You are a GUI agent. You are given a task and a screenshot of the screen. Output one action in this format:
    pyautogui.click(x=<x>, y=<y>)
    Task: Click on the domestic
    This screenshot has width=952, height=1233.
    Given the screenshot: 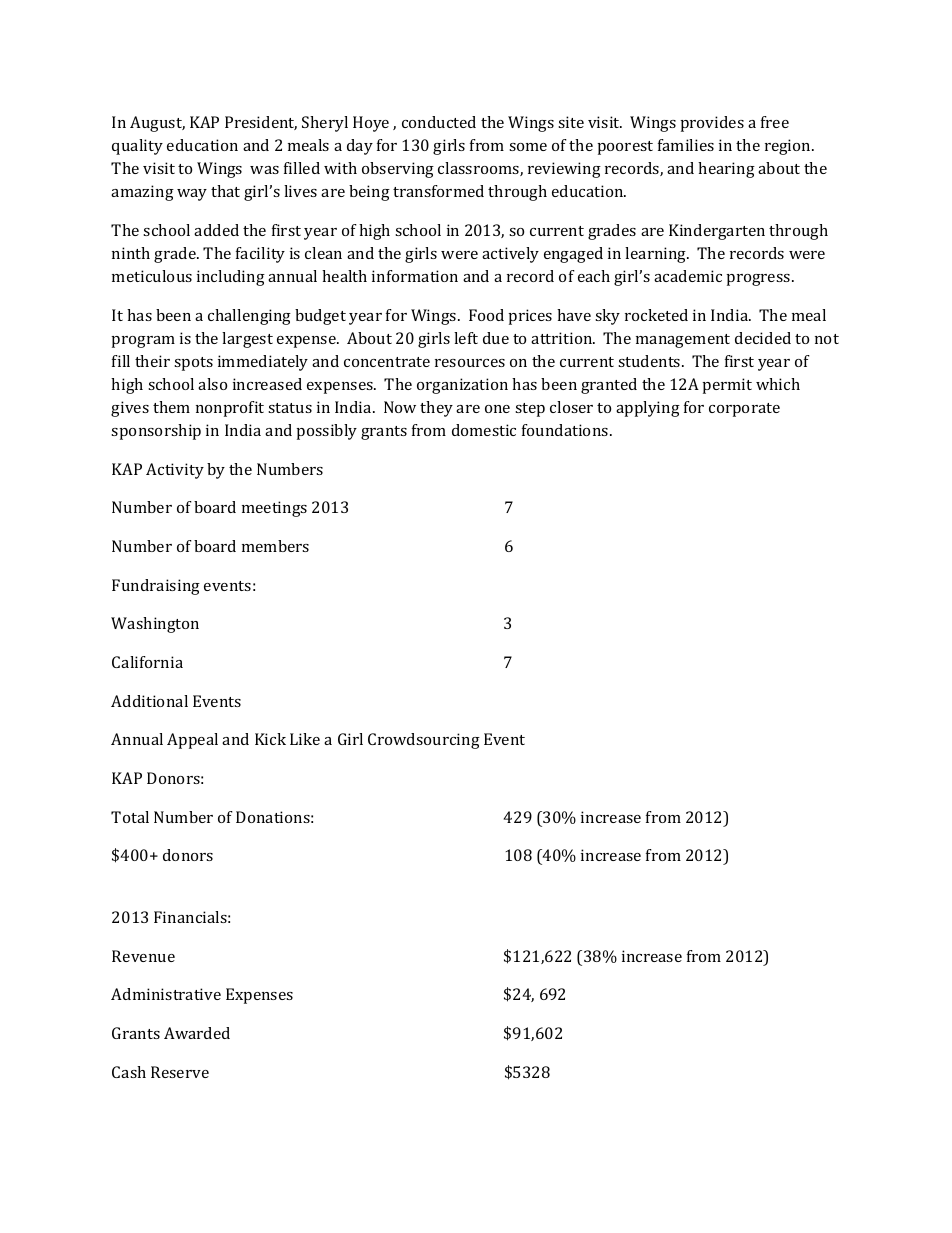 What is the action you would take?
    pyautogui.click(x=484, y=430)
